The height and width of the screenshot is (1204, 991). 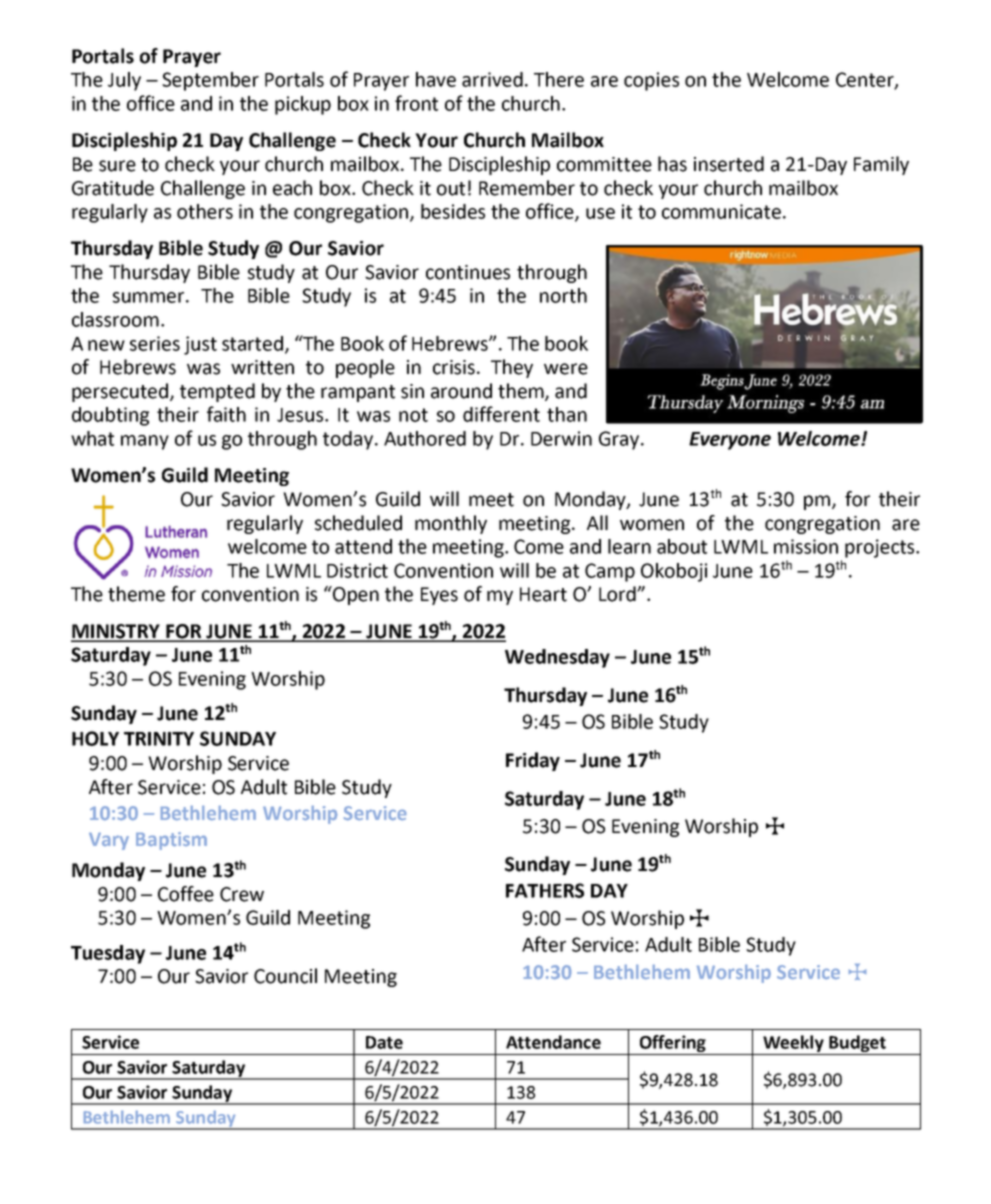 What do you see at coordinates (384, 1042) in the screenshot?
I see `Date` at bounding box center [384, 1042].
